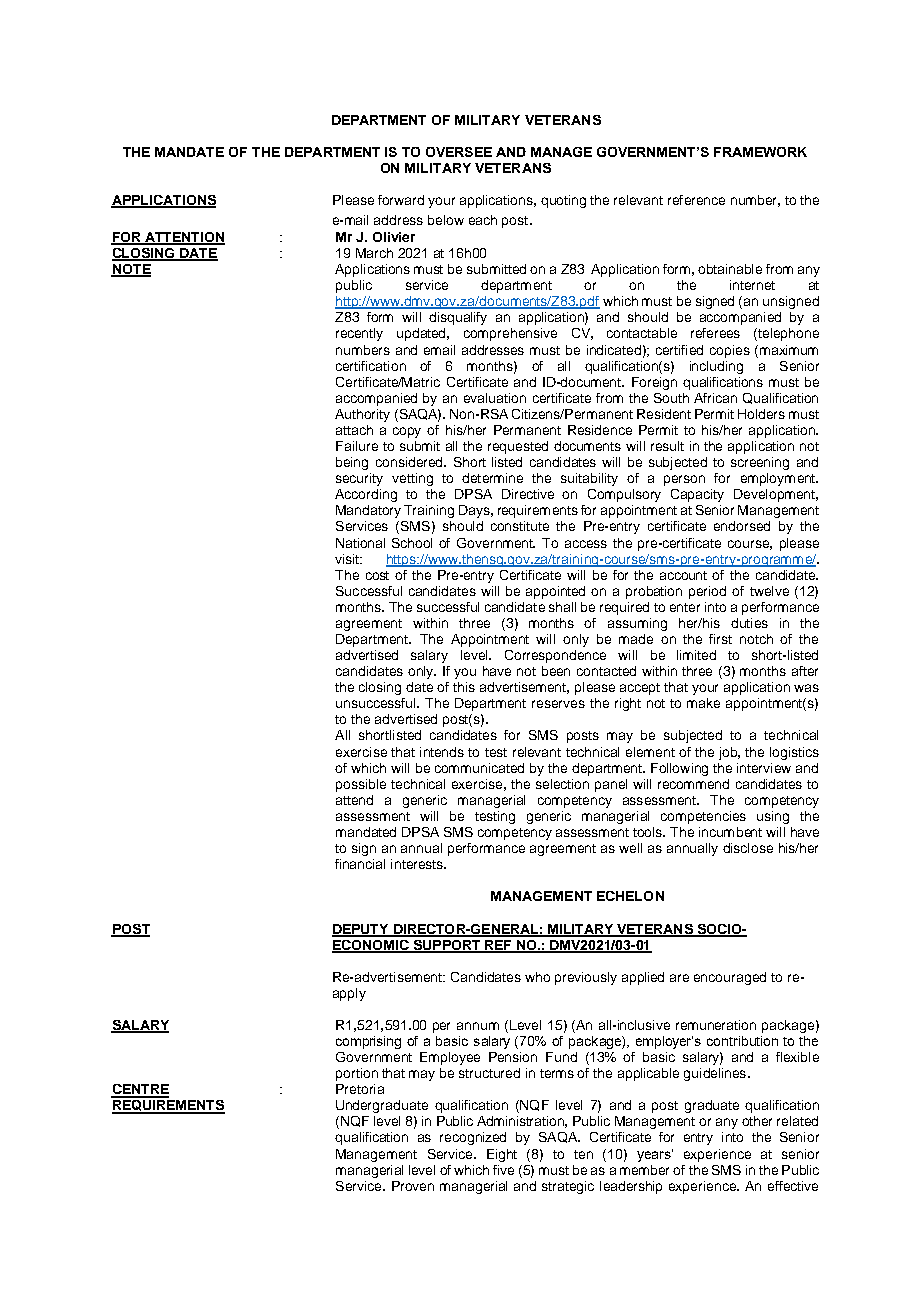 The height and width of the screenshot is (1308, 924). What do you see at coordinates (715, 398) in the screenshot?
I see `African` at bounding box center [715, 398].
